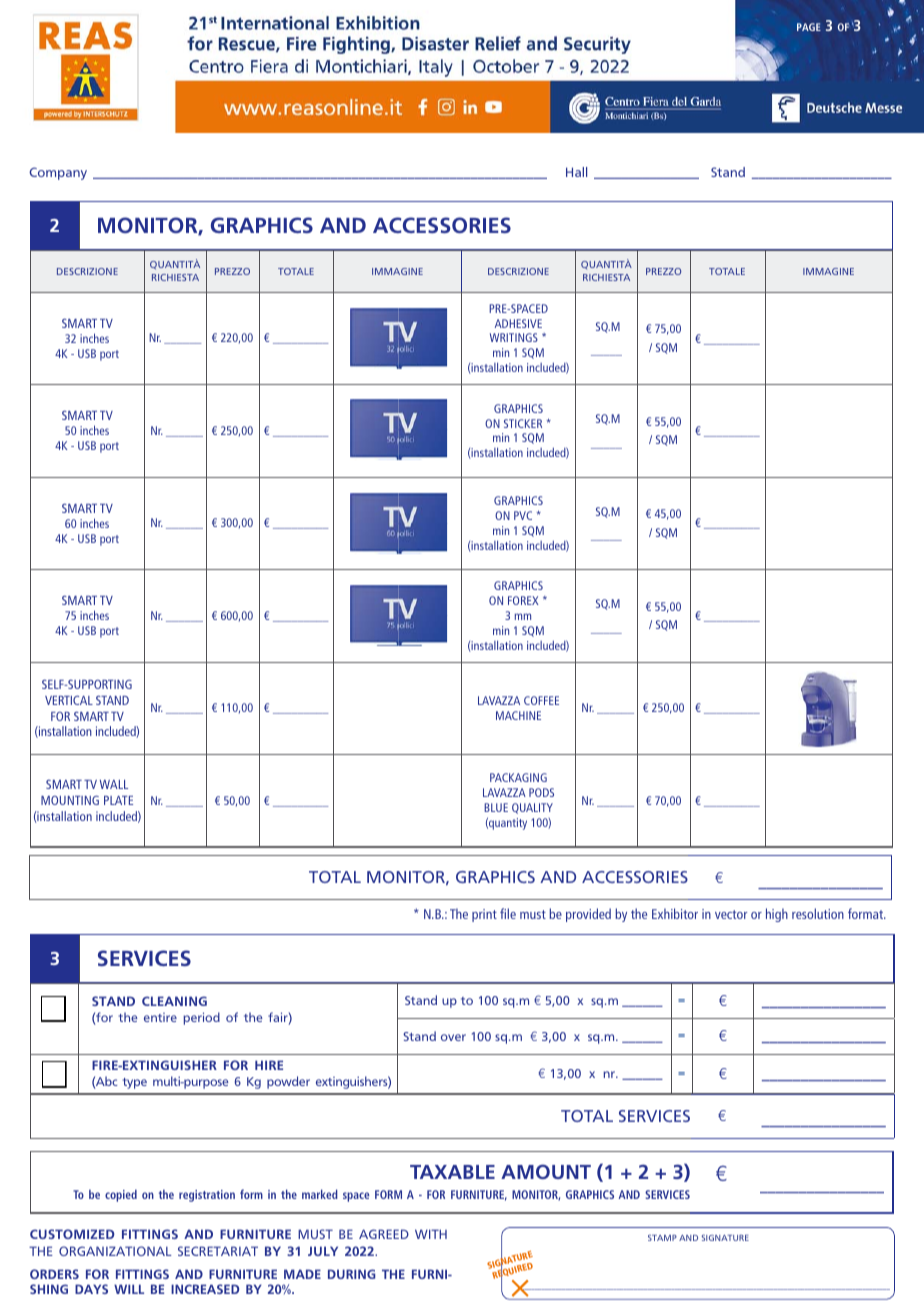 The height and width of the screenshot is (1308, 924). I want to click on VERTICAL, so click(69, 700).
